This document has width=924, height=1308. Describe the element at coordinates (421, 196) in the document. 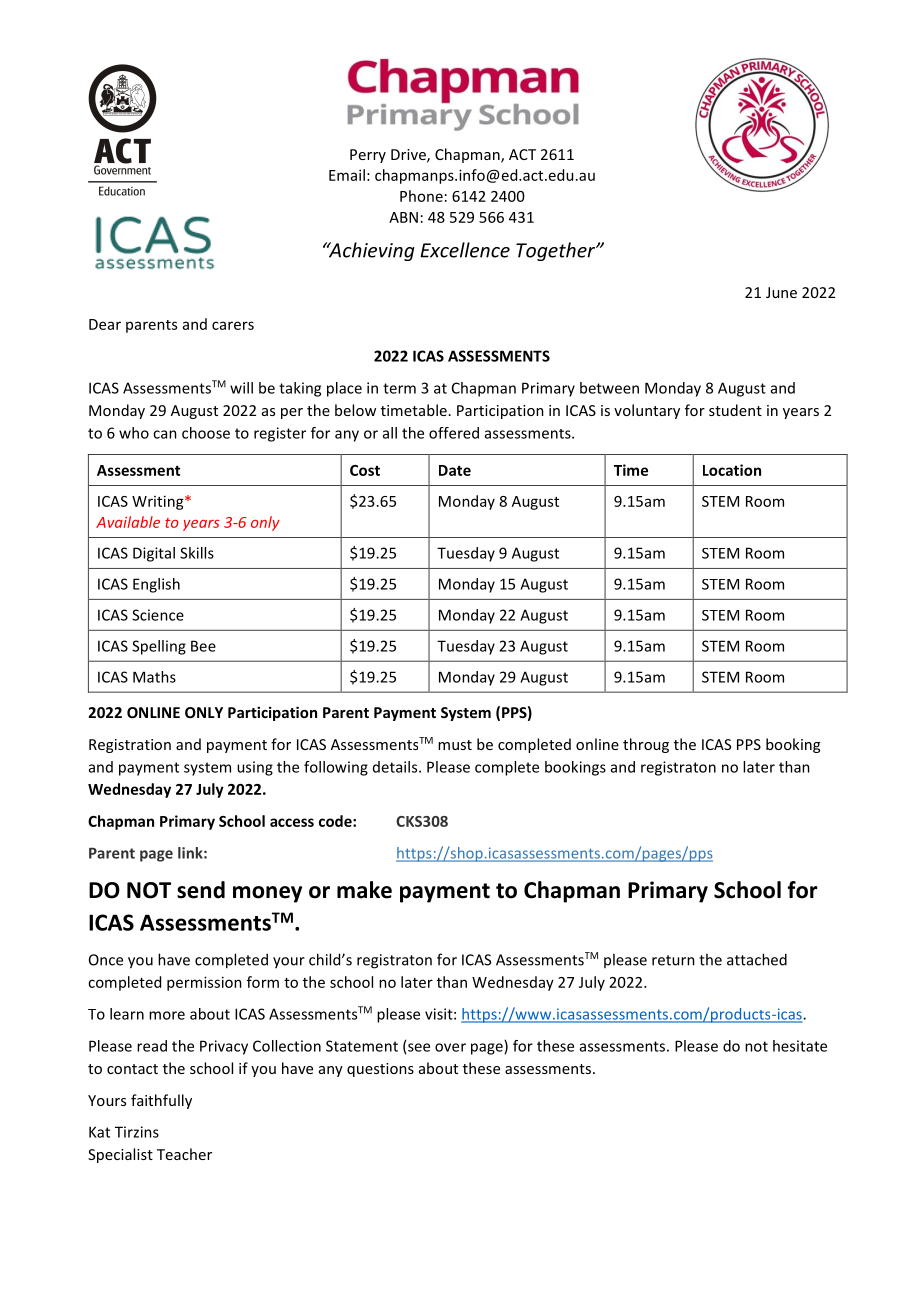

I see `Phone` at that location.
